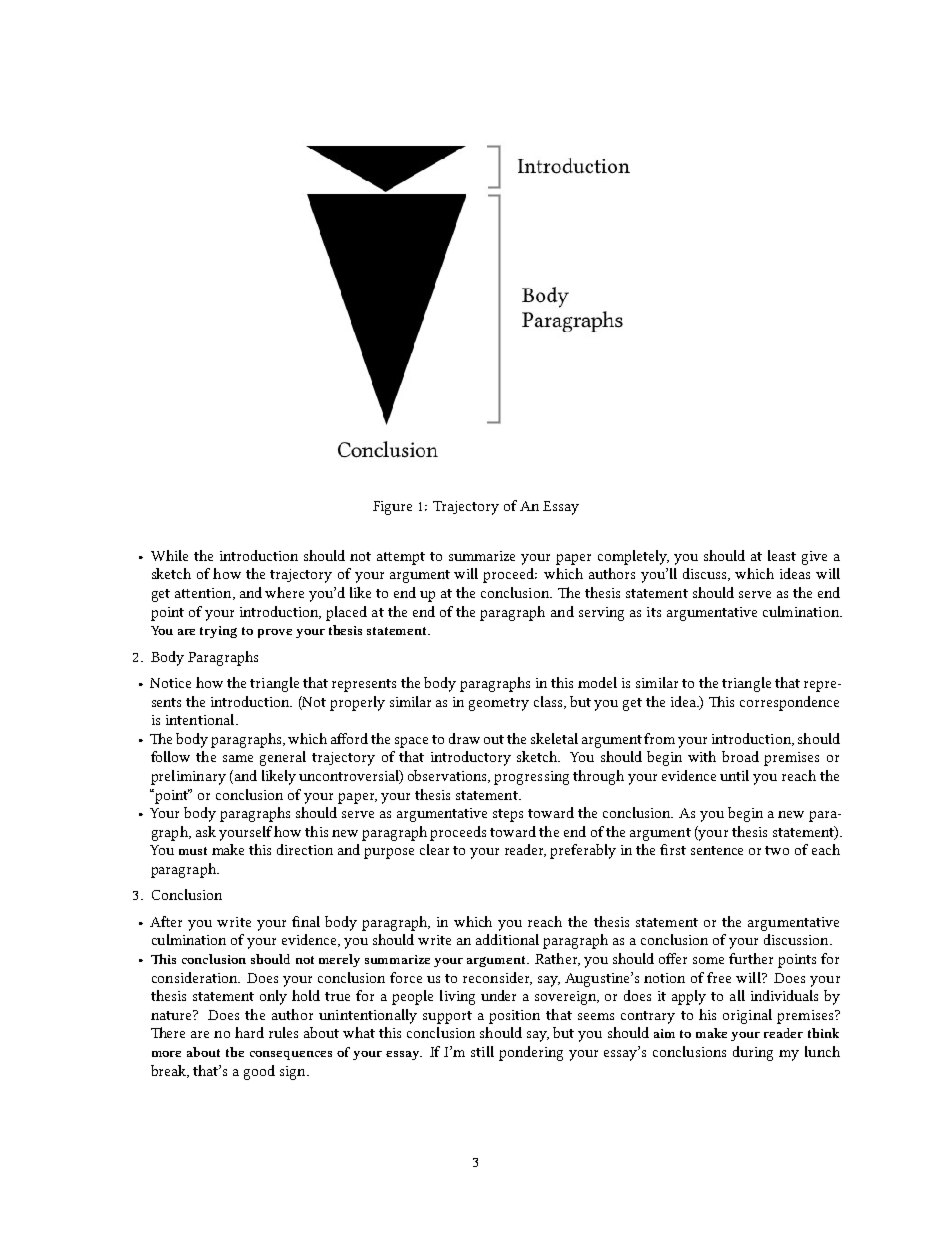 This page has width=952, height=1233. What do you see at coordinates (170, 683) in the page?
I see `Notice` at bounding box center [170, 683].
